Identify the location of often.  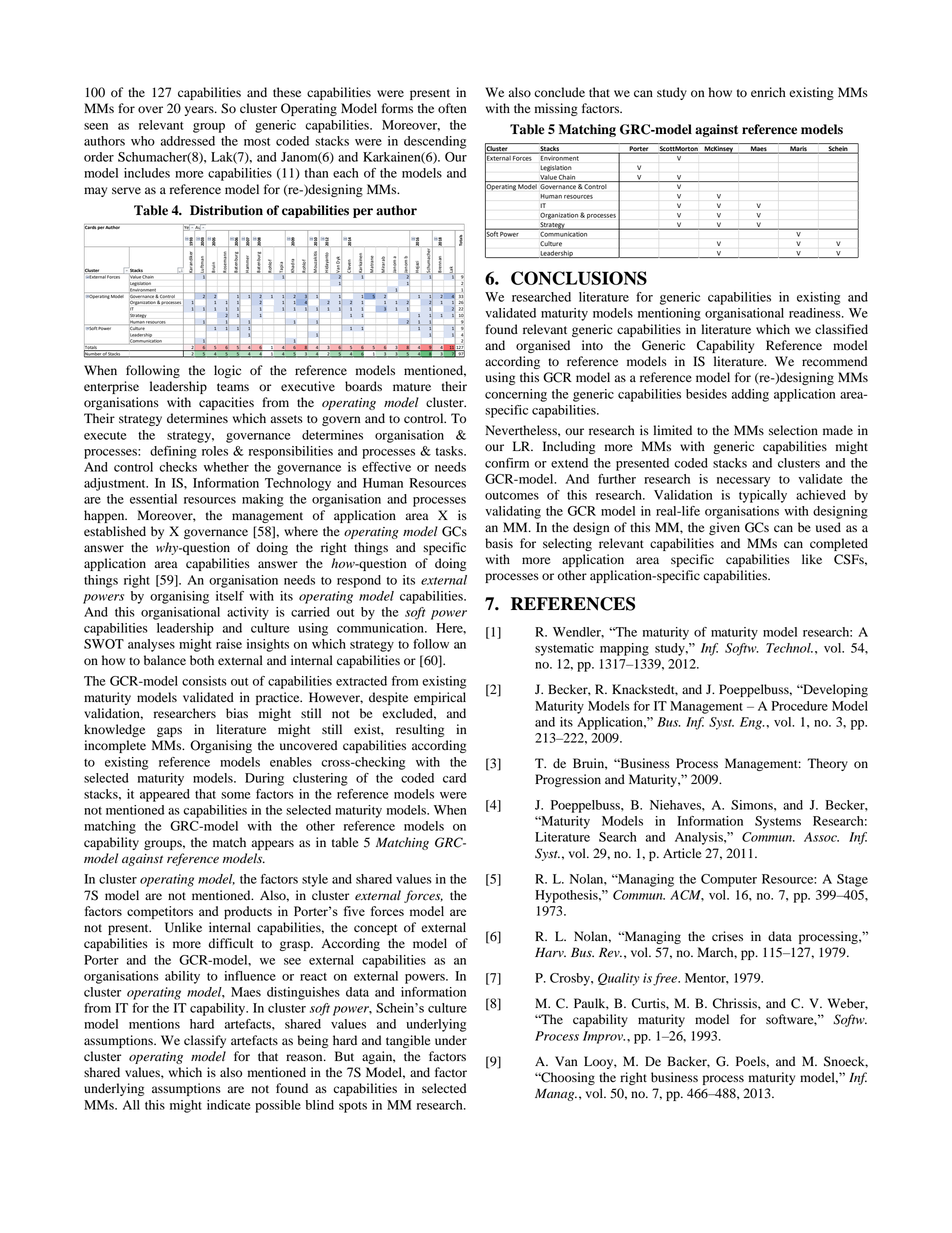
(452, 108).
